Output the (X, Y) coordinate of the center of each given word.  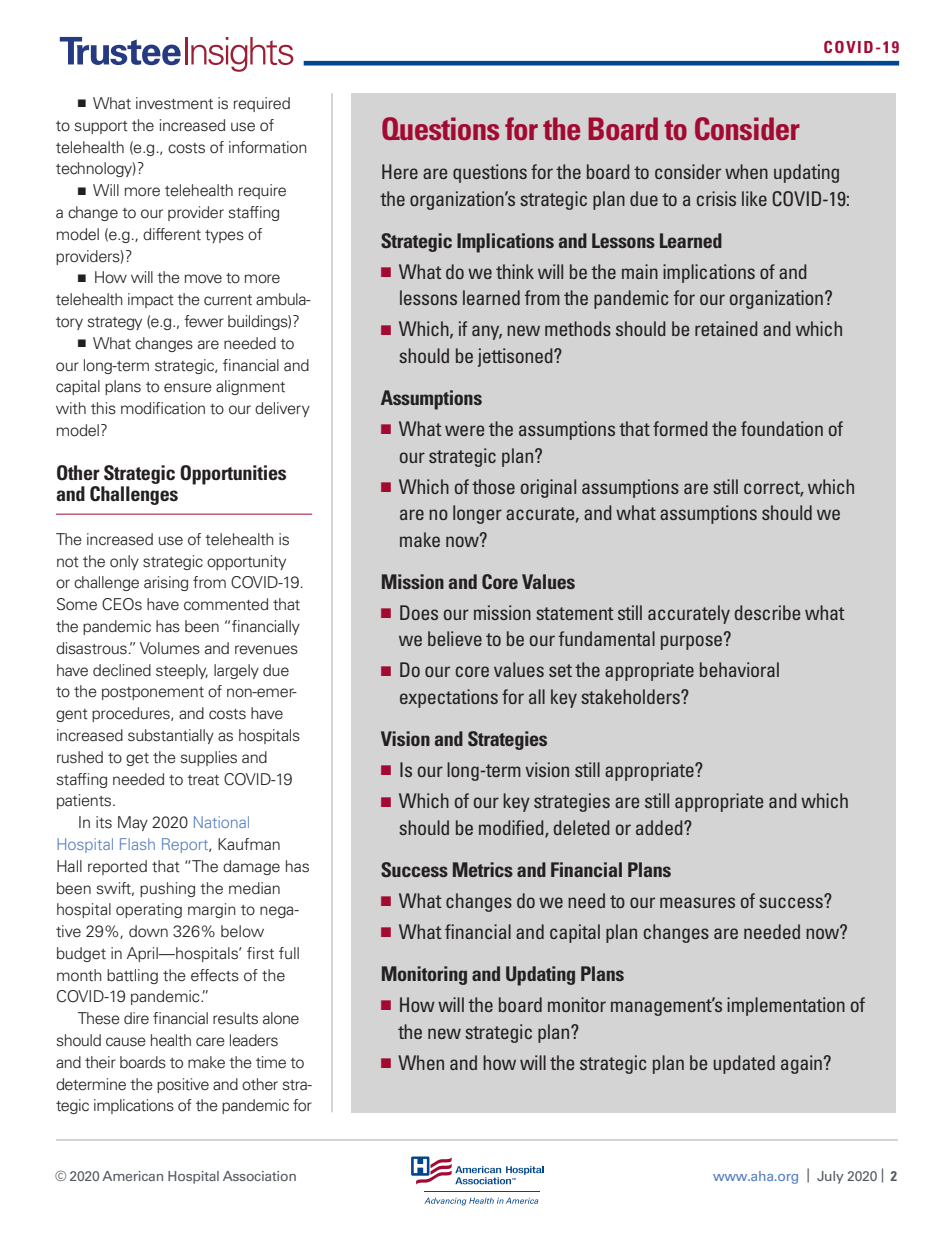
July (830, 1177)
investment (174, 103)
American (132, 1176)
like (754, 198)
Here (400, 171)
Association (259, 1176)
